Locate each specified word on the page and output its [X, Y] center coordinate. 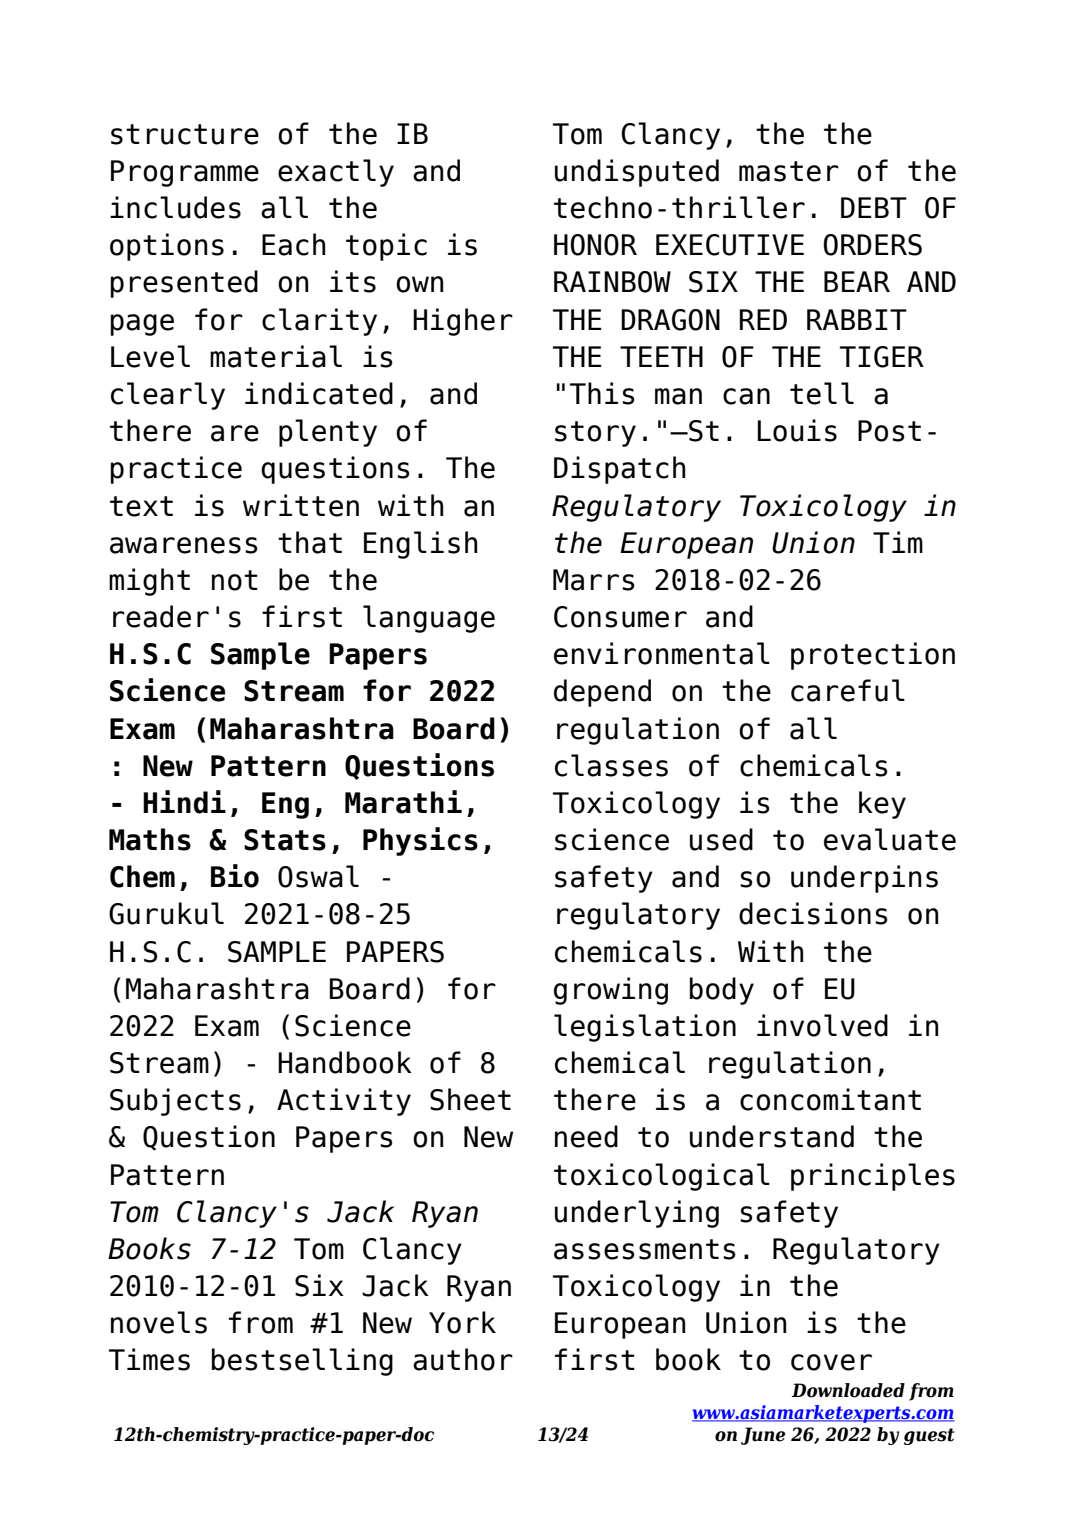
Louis [797, 430]
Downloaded [848, 1390]
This [602, 393]
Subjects [175, 1102]
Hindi [184, 802]
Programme [185, 173]
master [789, 171]
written [301, 505]
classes [611, 765]
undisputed [637, 173]
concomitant [830, 1099]
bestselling [302, 1362]
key [882, 805]
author [463, 1359]
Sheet [470, 1099]
